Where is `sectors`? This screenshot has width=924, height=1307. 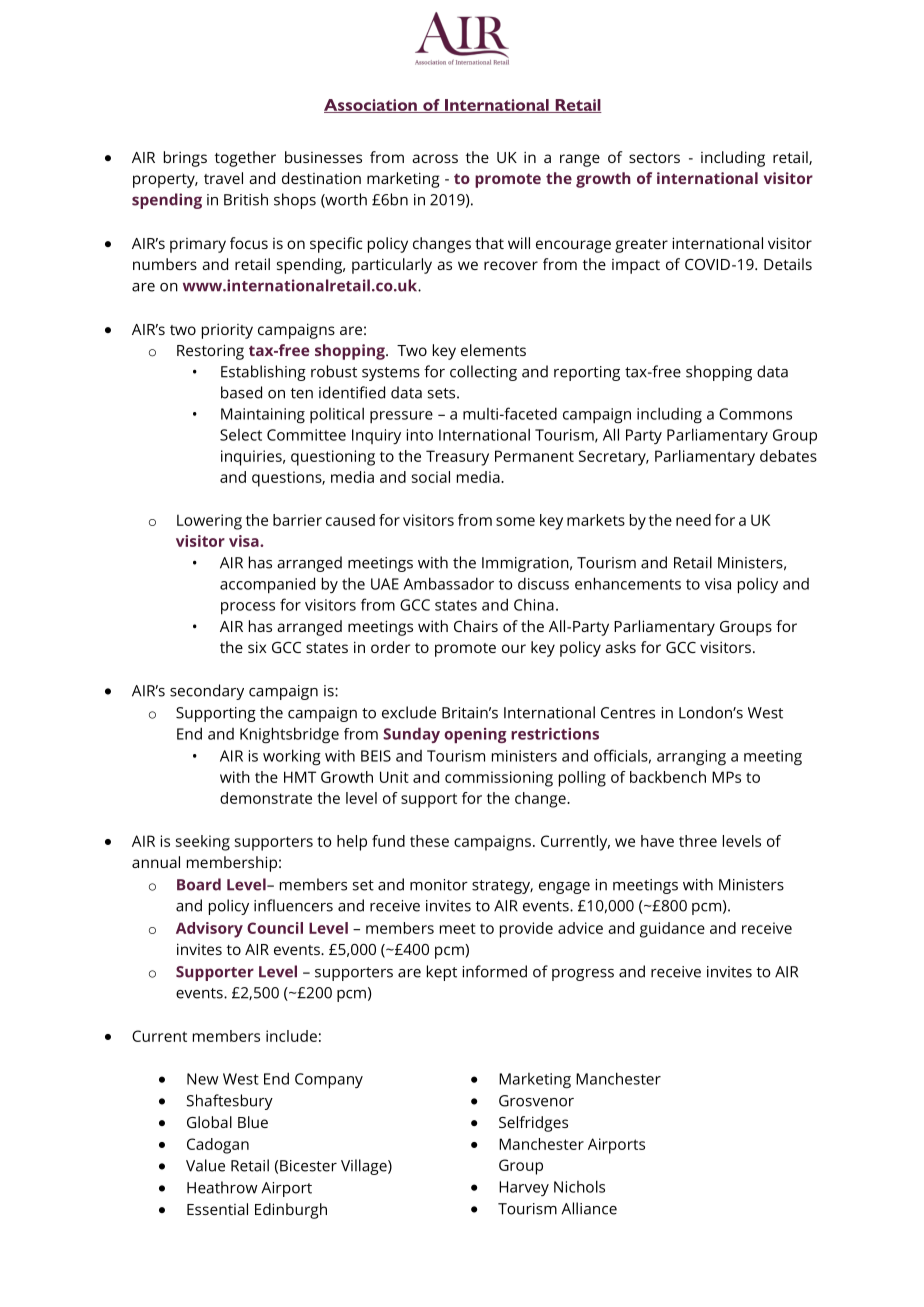
sectors is located at coordinates (654, 158).
